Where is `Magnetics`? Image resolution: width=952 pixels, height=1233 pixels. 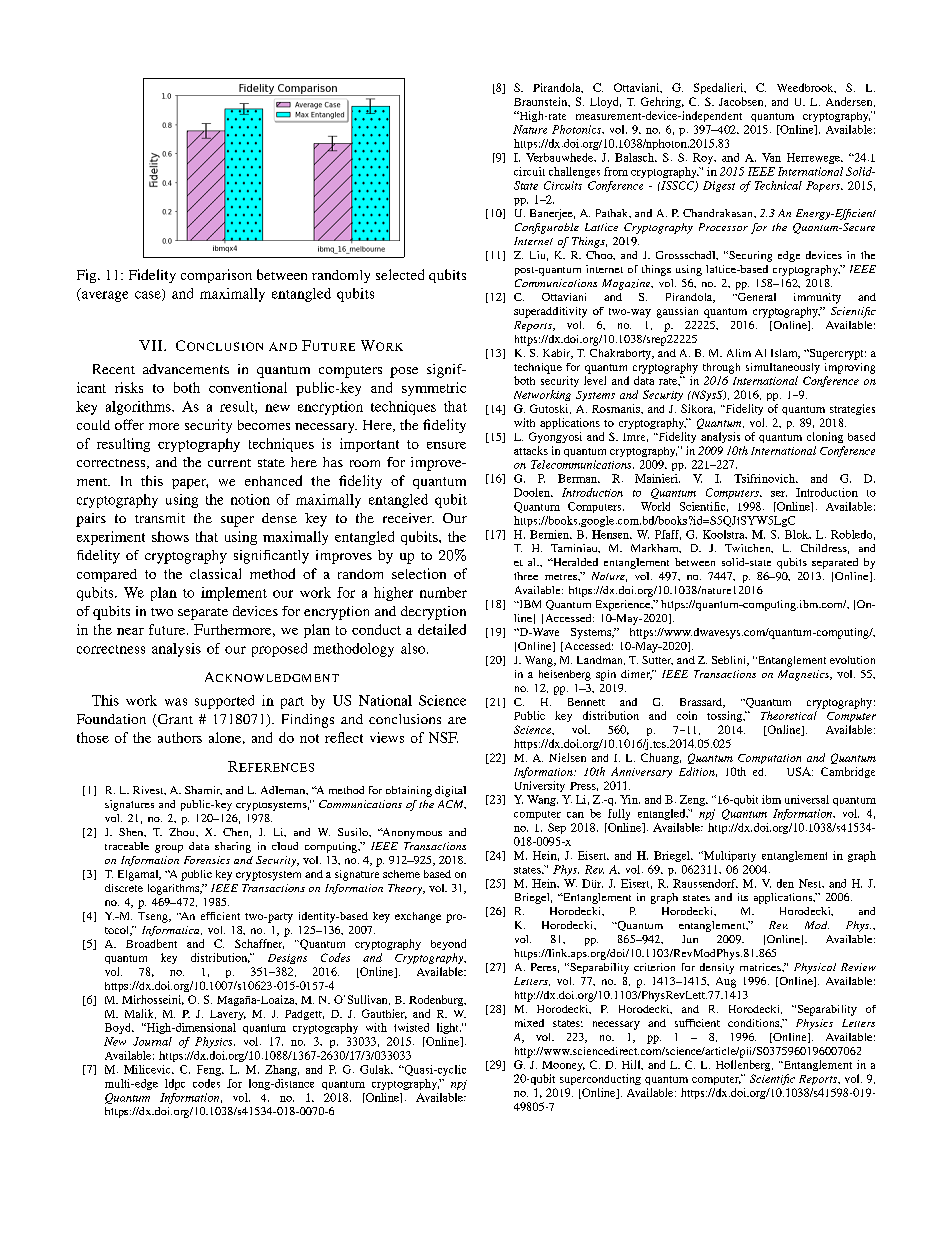 Magnetics is located at coordinates (805, 675).
